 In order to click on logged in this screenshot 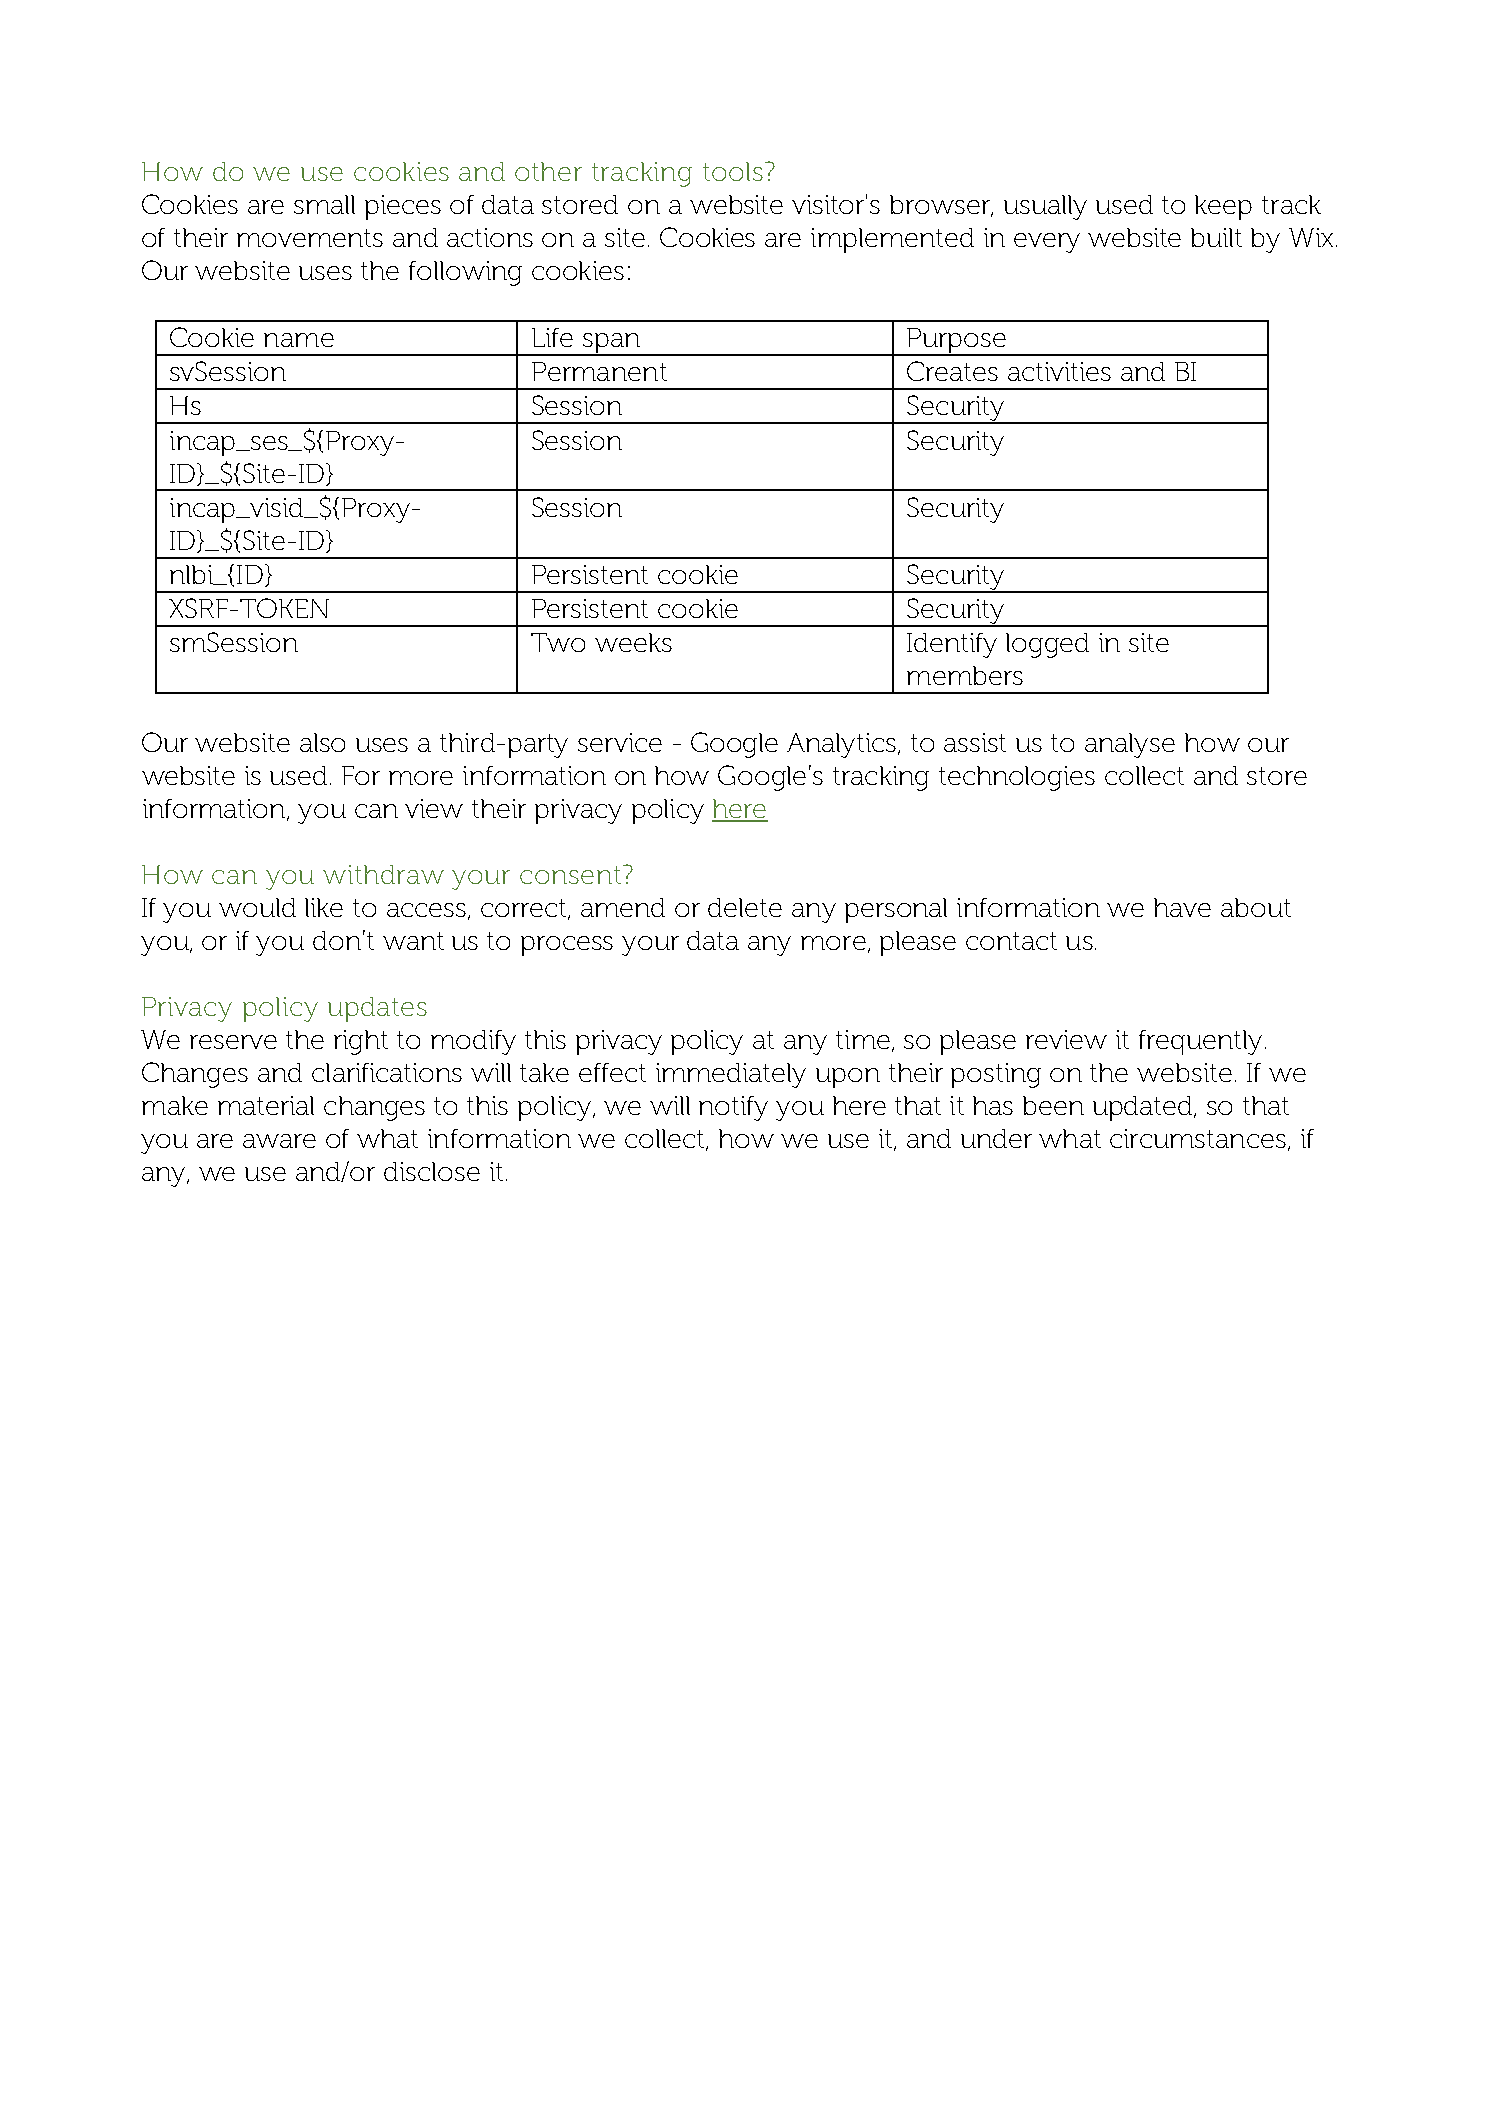, I will do `click(1047, 645)`.
